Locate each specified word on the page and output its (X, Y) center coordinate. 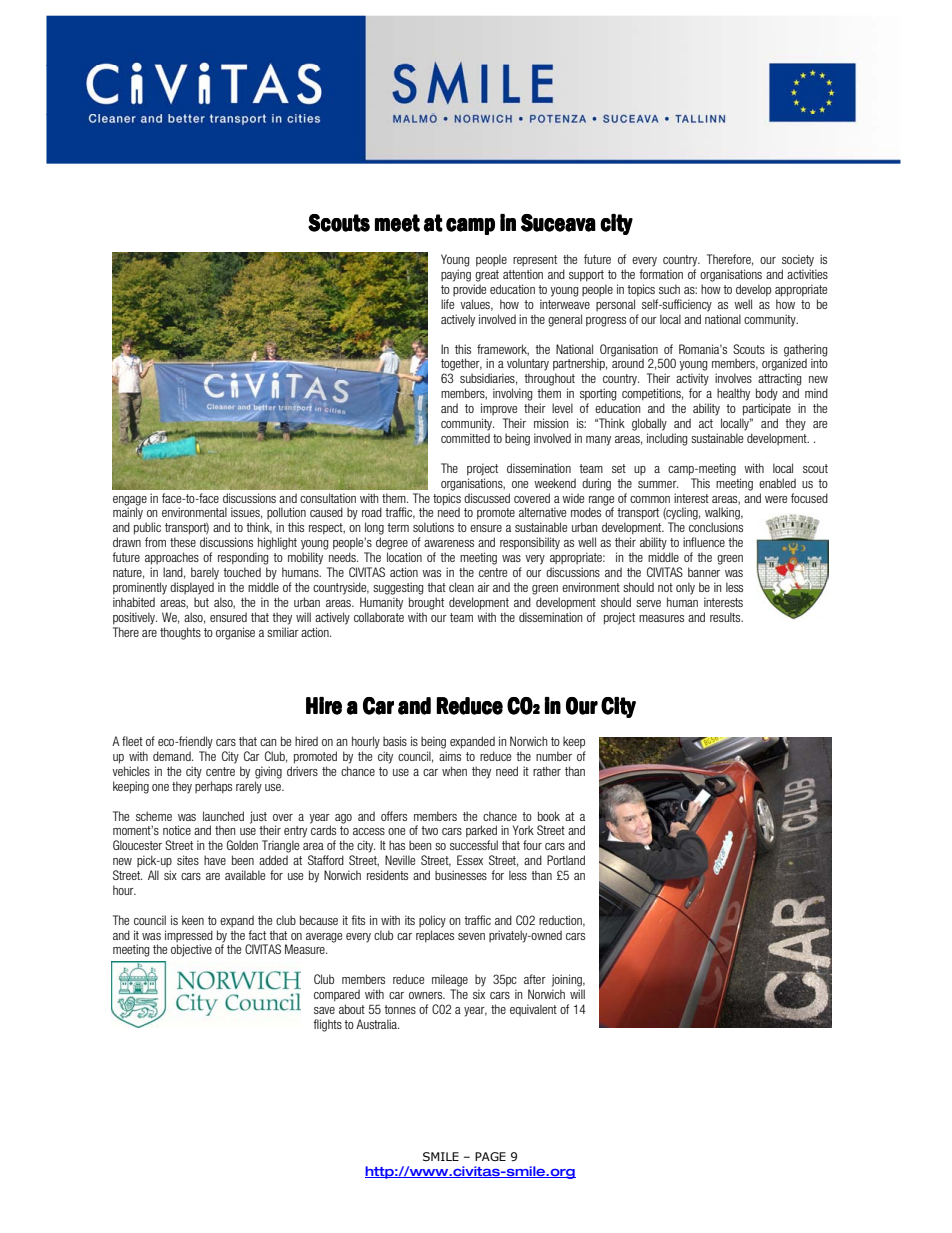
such (669, 289)
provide (469, 290)
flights (327, 1025)
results (726, 617)
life (447, 304)
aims (450, 756)
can (268, 742)
